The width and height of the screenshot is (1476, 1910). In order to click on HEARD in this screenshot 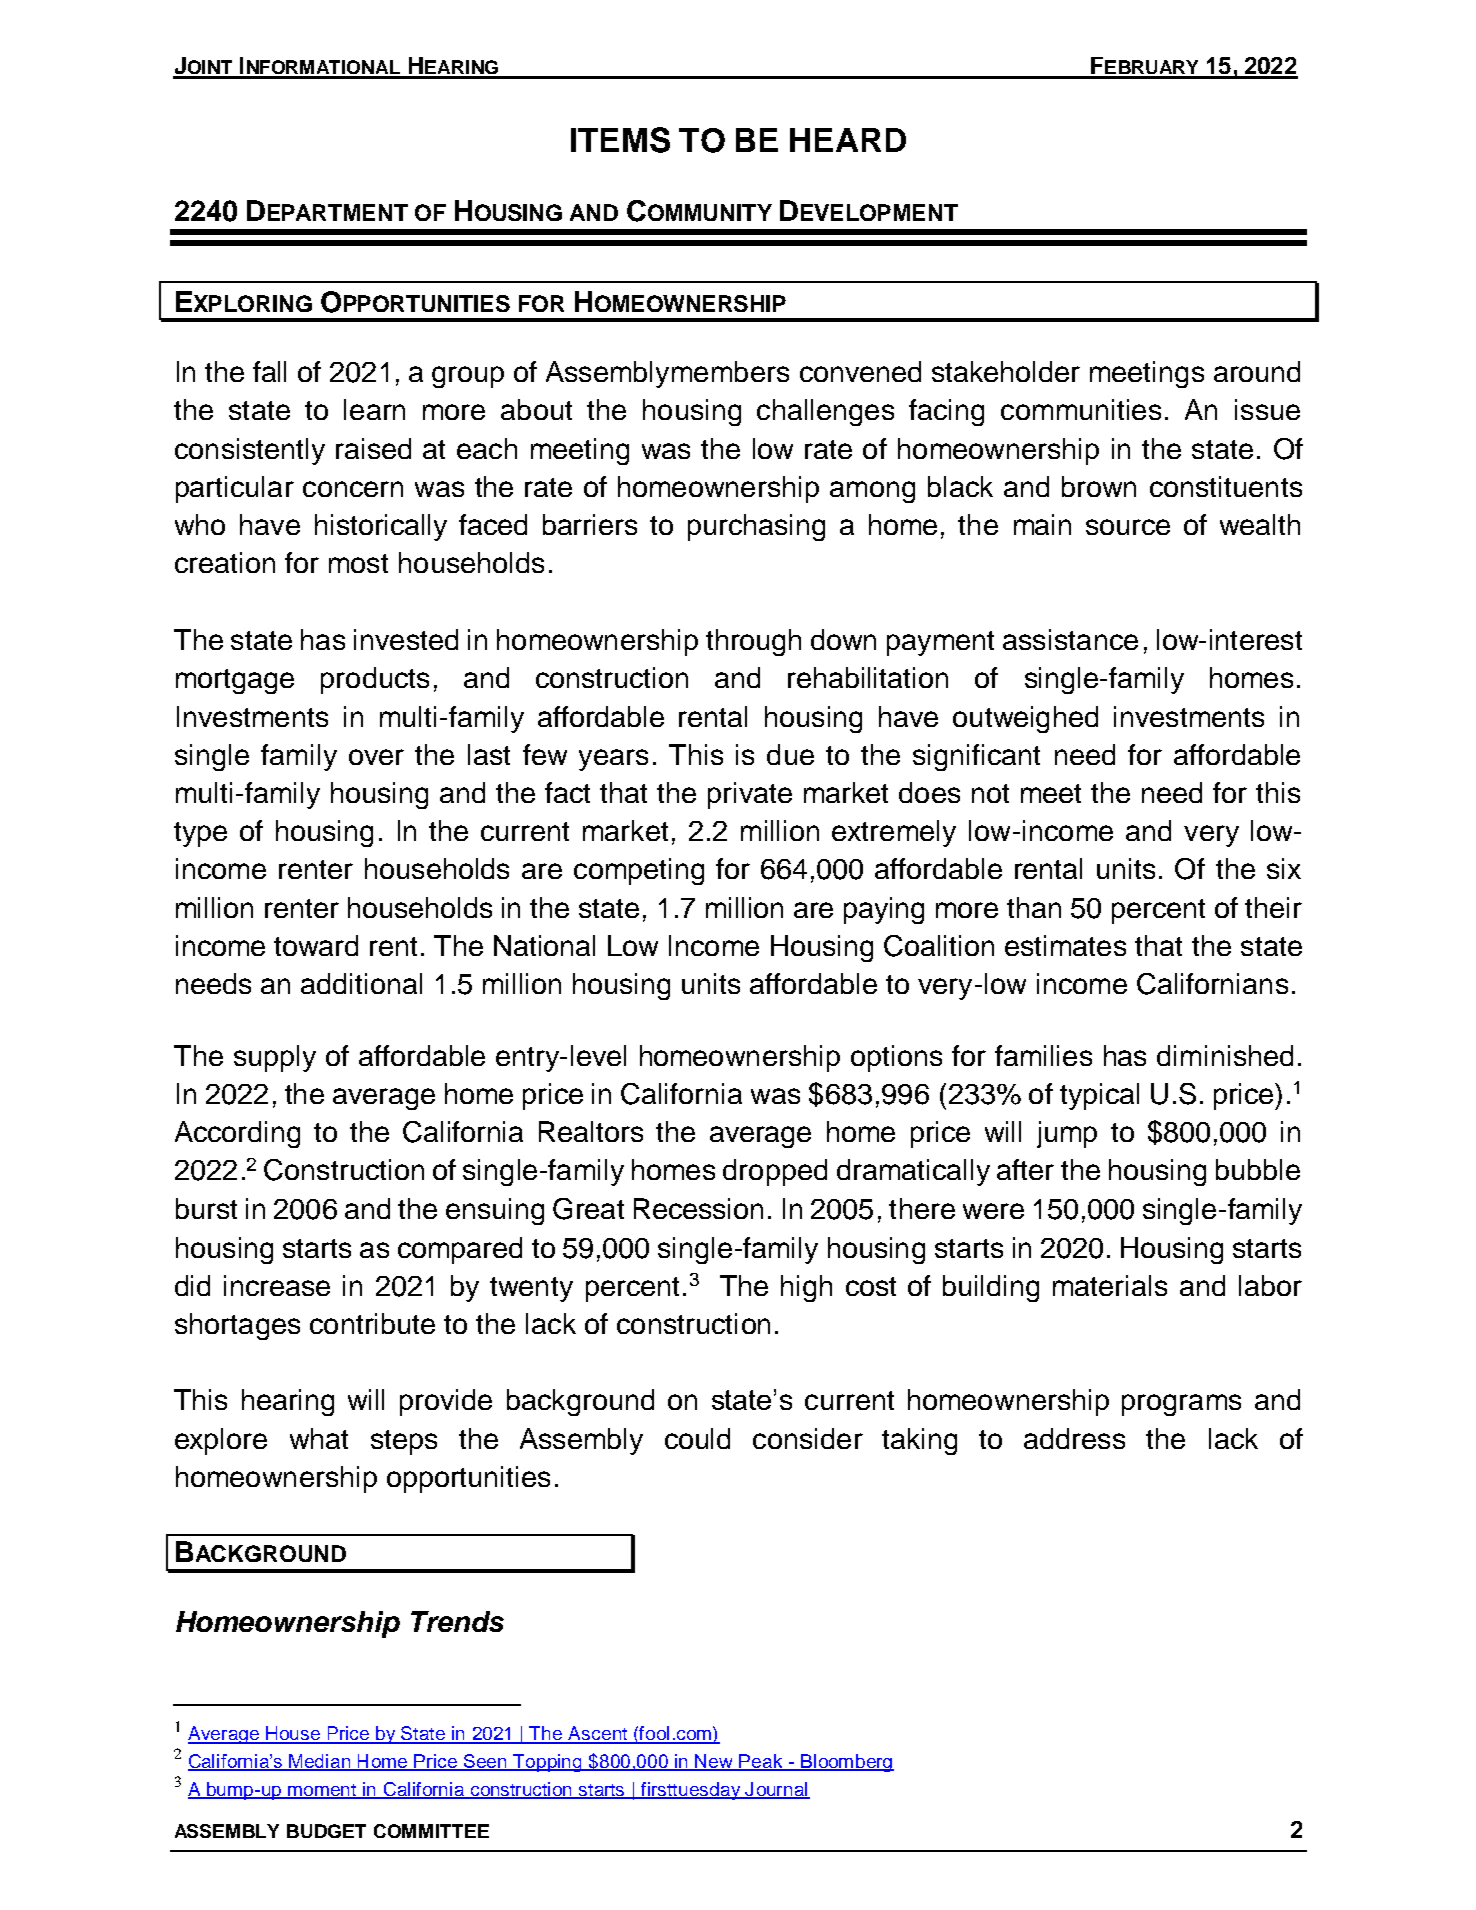, I will do `click(848, 140)`.
